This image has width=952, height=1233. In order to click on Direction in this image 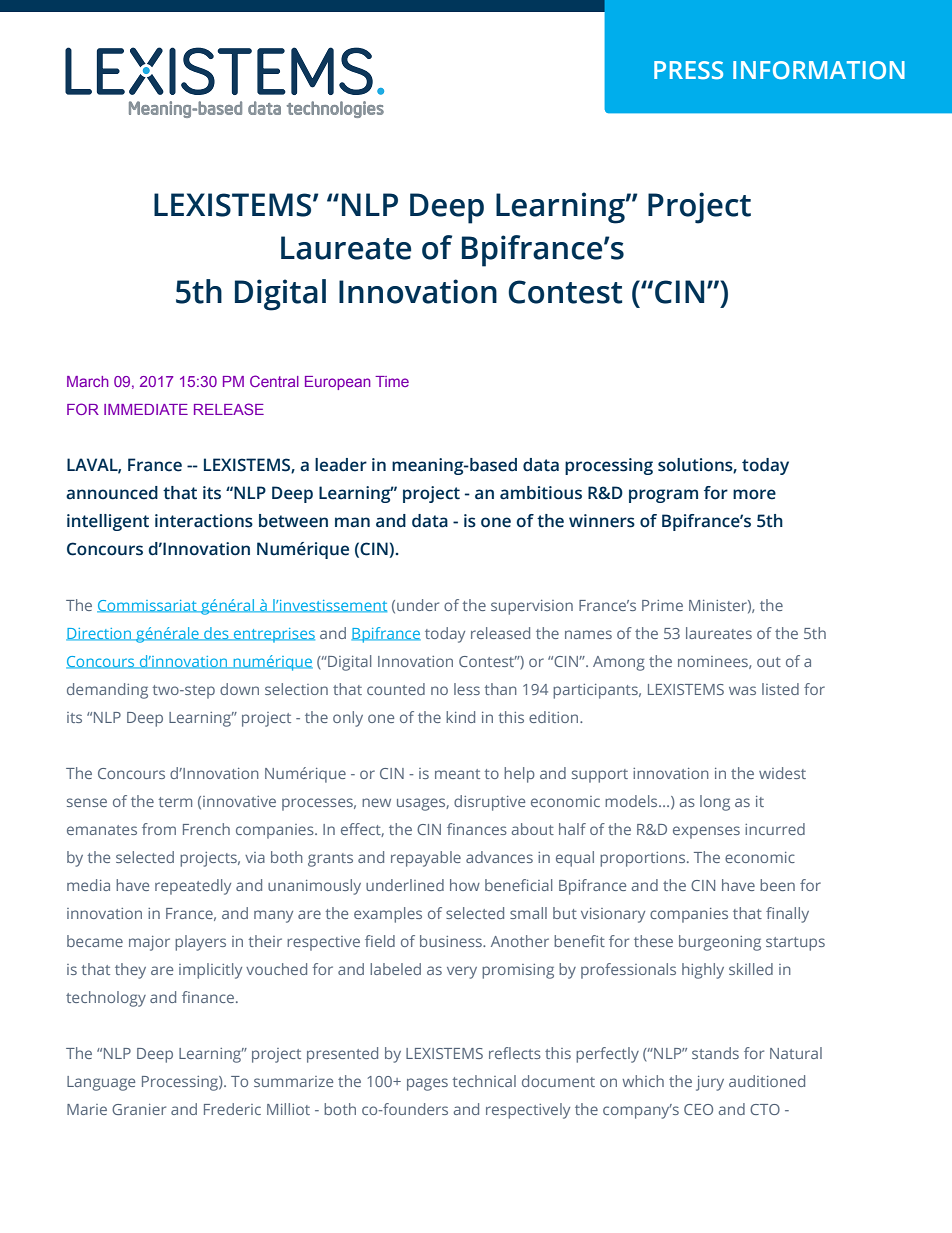, I will do `click(99, 634)`.
